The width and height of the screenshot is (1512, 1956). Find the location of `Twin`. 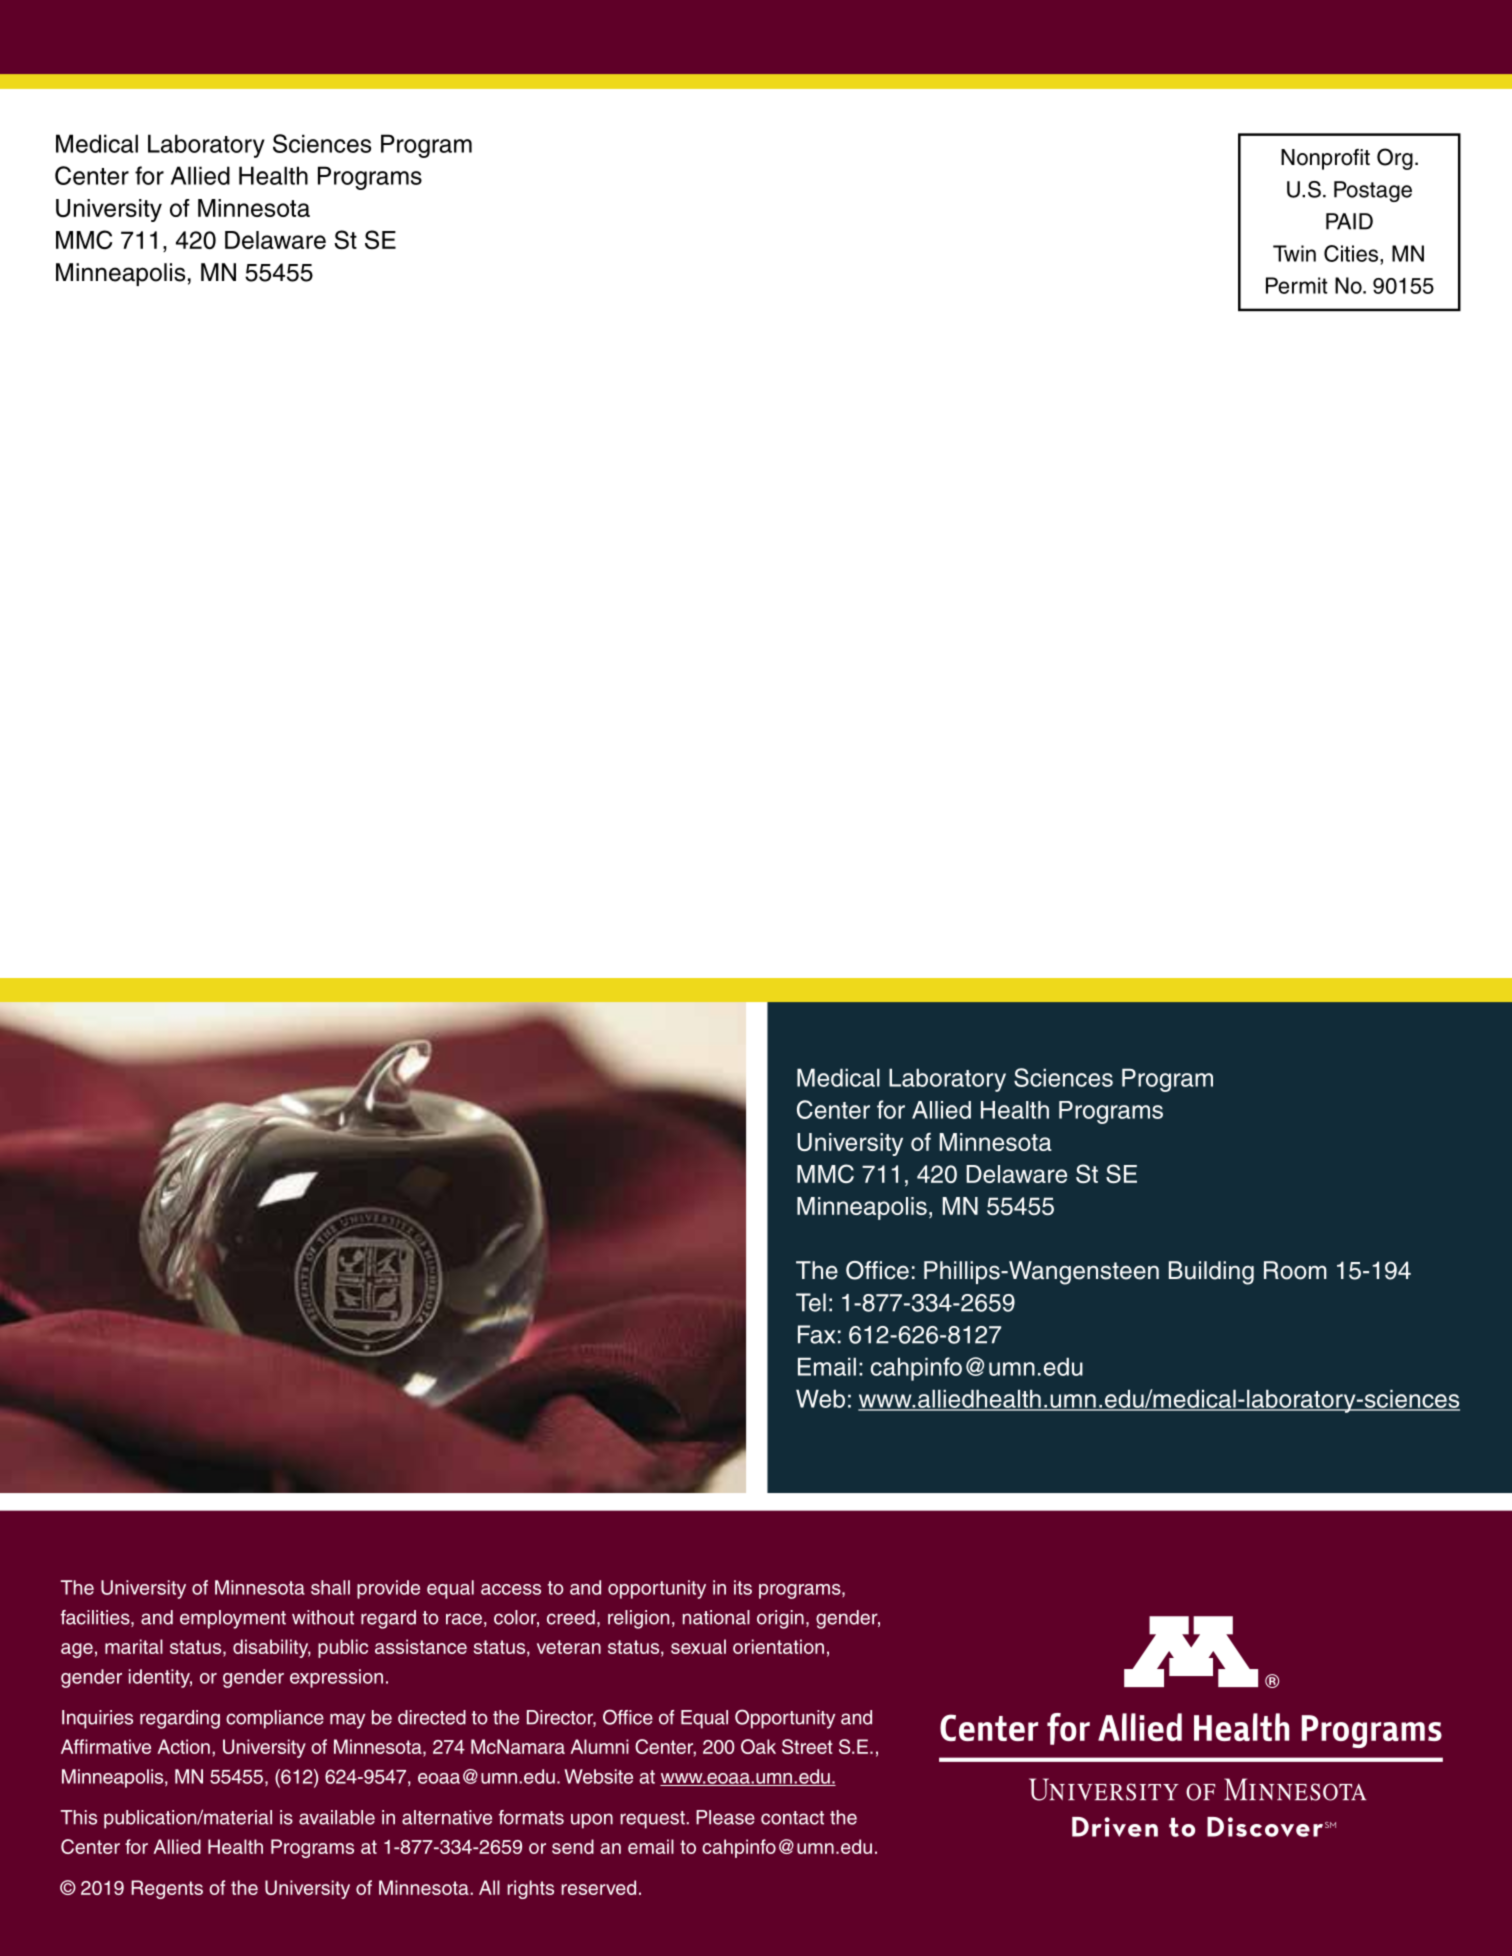

Twin is located at coordinates (1294, 253).
